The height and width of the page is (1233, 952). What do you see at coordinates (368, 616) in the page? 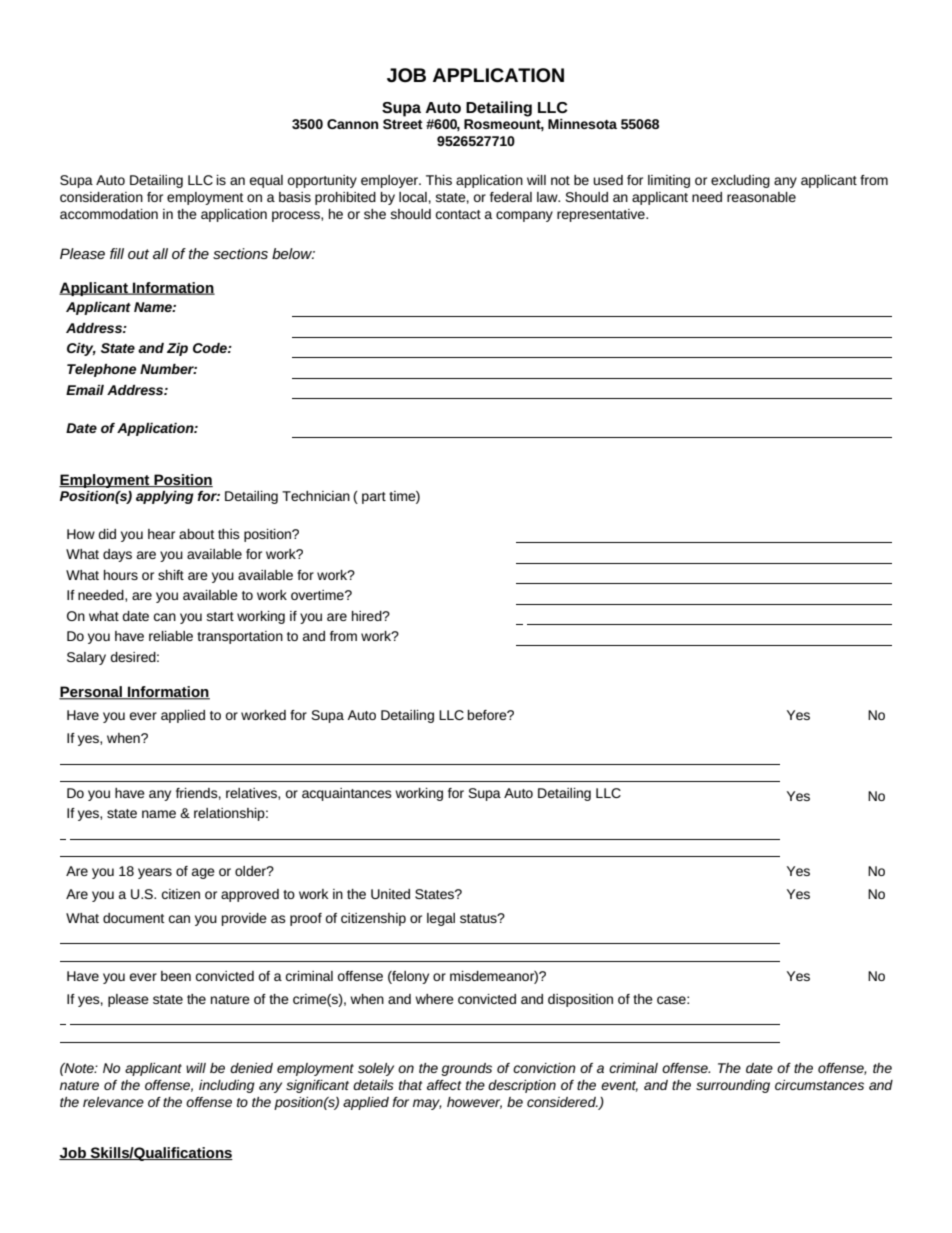
I see `hired` at bounding box center [368, 616].
